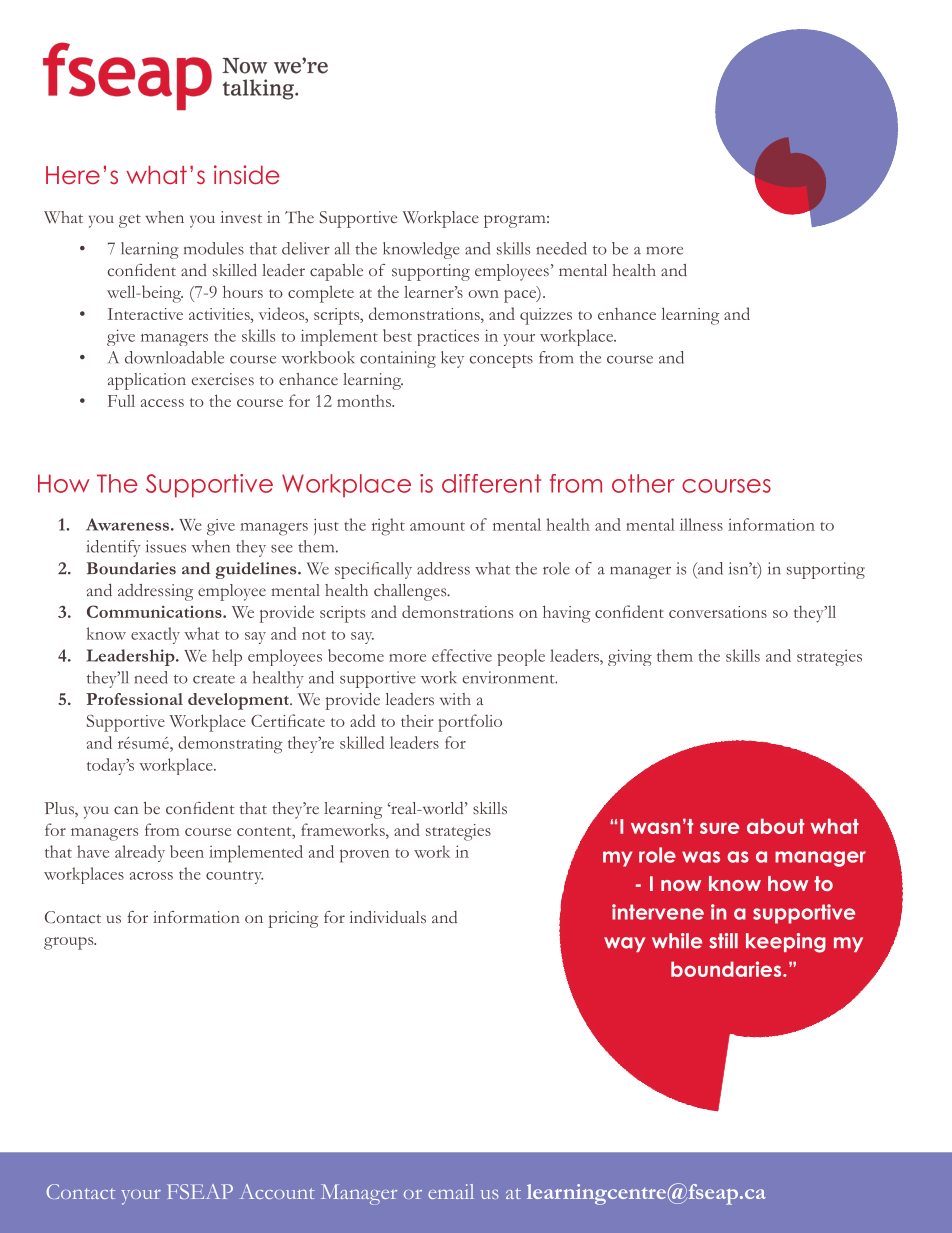 The image size is (952, 1233). Describe the element at coordinates (277, 1191) in the page. I see `Account` at that location.
